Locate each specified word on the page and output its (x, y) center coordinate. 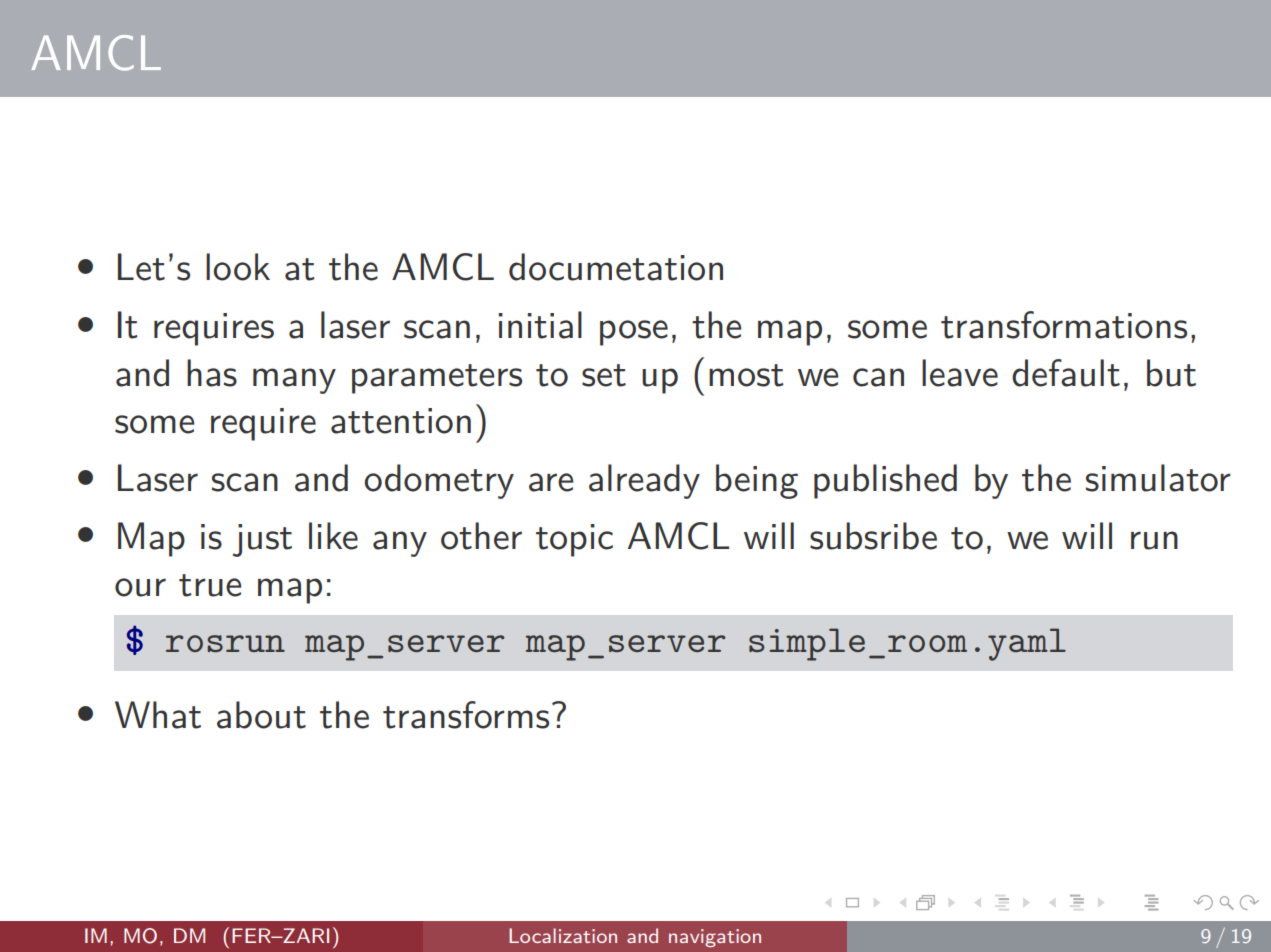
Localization (563, 935)
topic (574, 540)
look (238, 267)
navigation (715, 938)
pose (634, 333)
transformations (1064, 325)
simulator (1158, 478)
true (210, 585)
